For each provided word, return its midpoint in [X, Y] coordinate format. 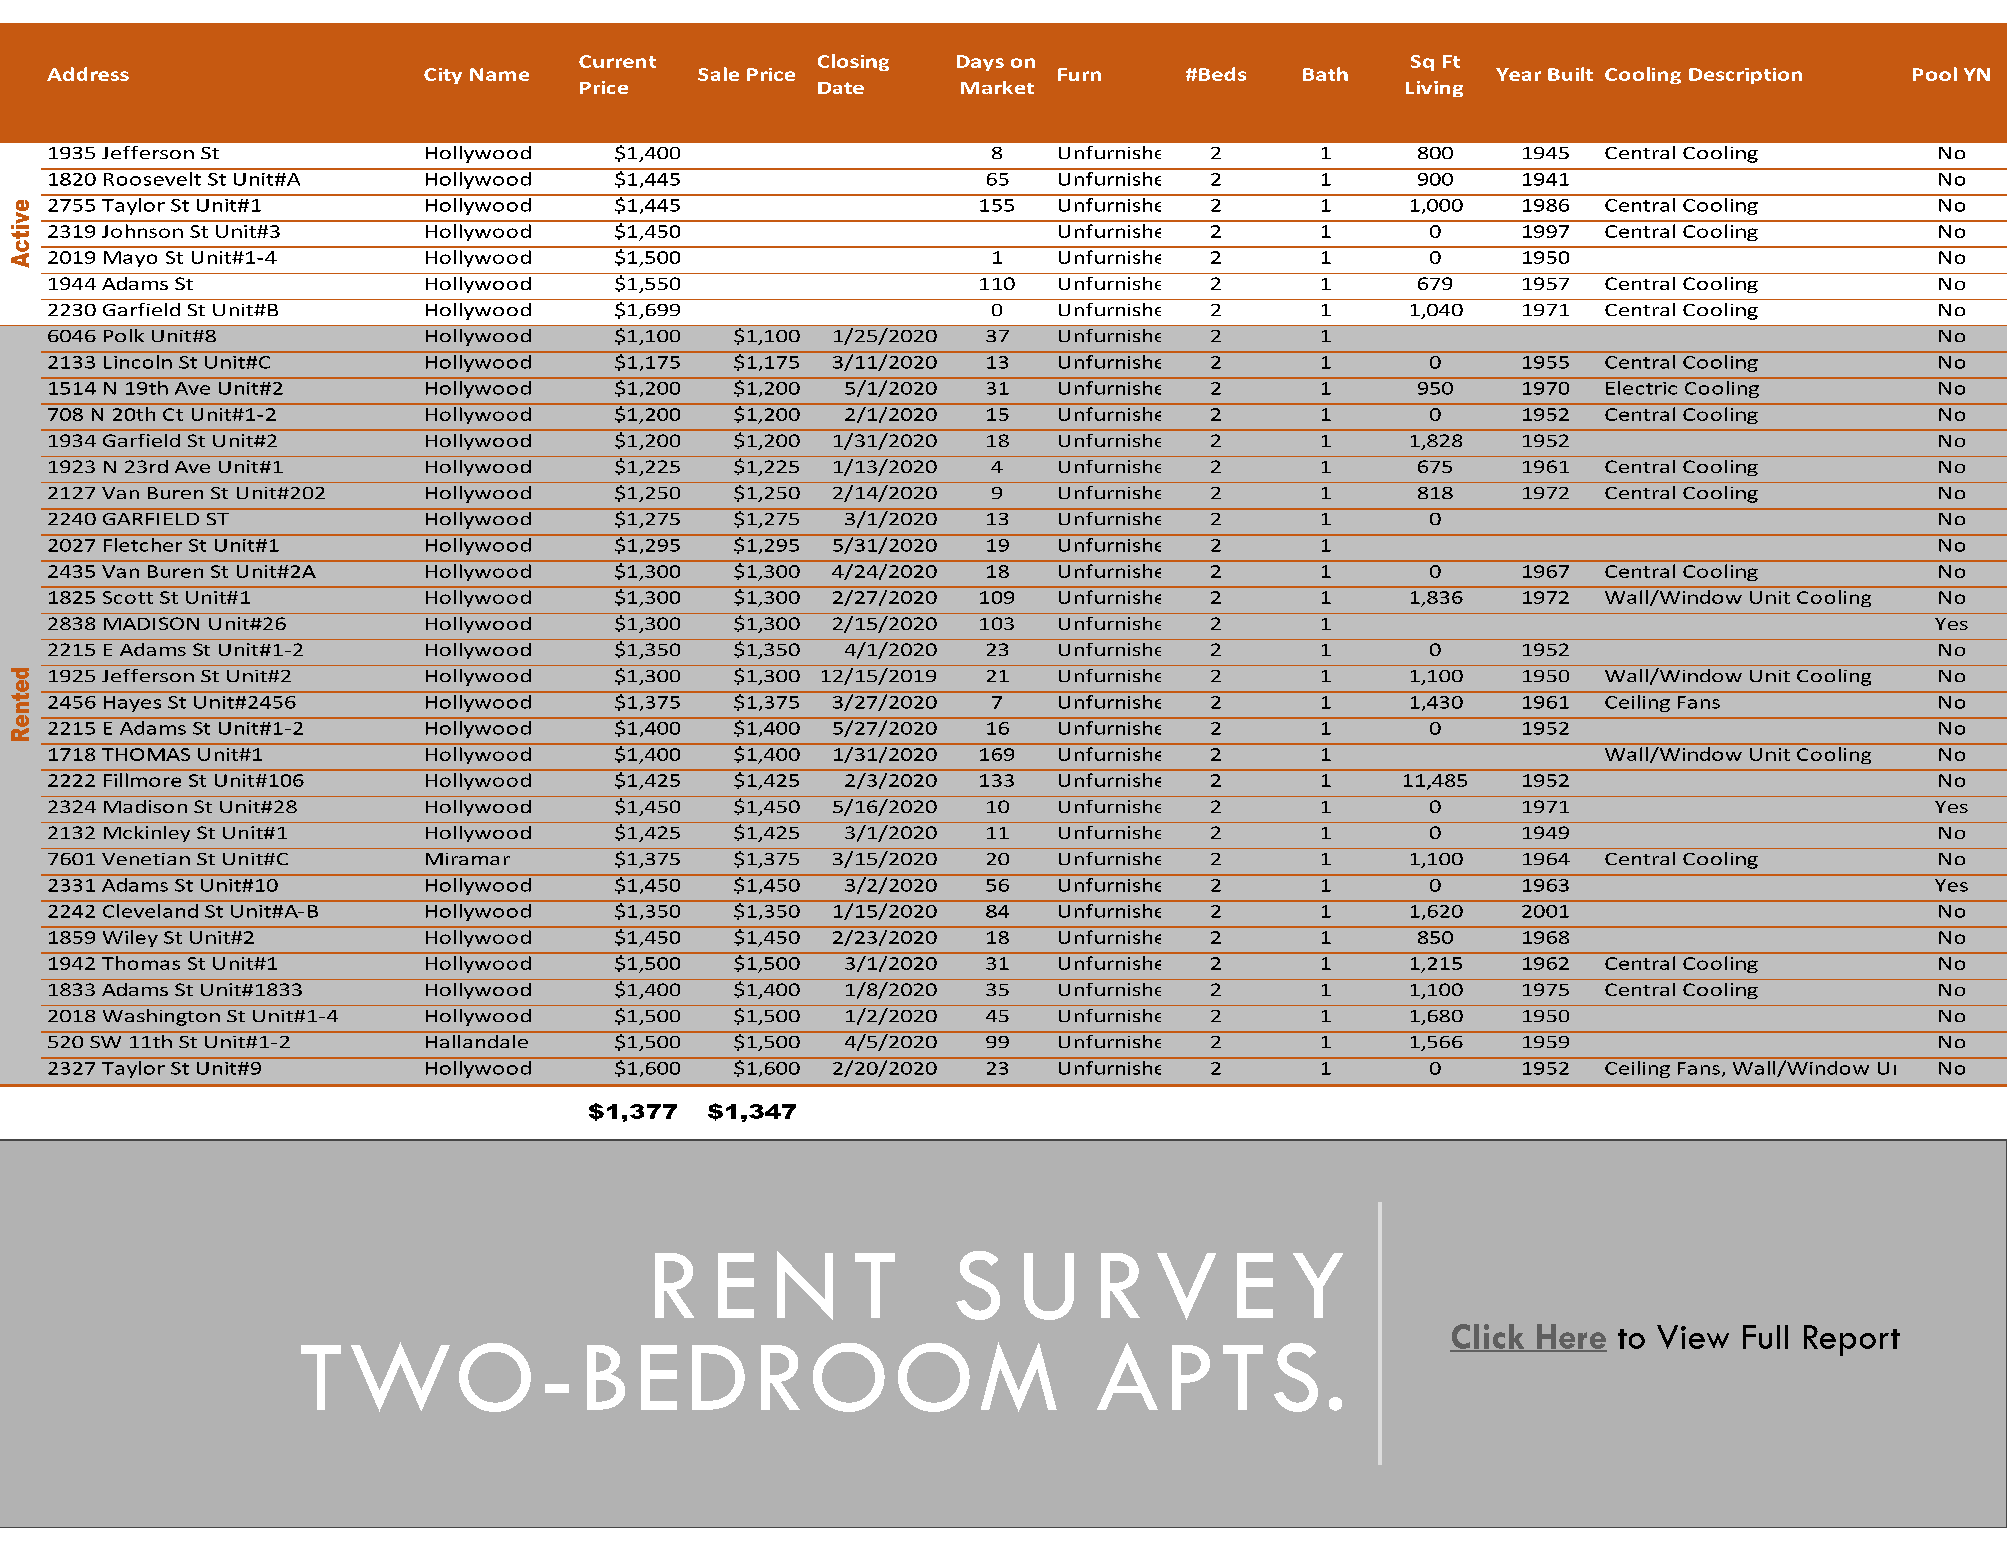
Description [1745, 76]
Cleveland [150, 911]
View [1693, 1337]
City [443, 76]
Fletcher [143, 545]
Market [997, 87]
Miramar [468, 859]
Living [1434, 89]
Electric [1641, 388]
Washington [161, 1017]
